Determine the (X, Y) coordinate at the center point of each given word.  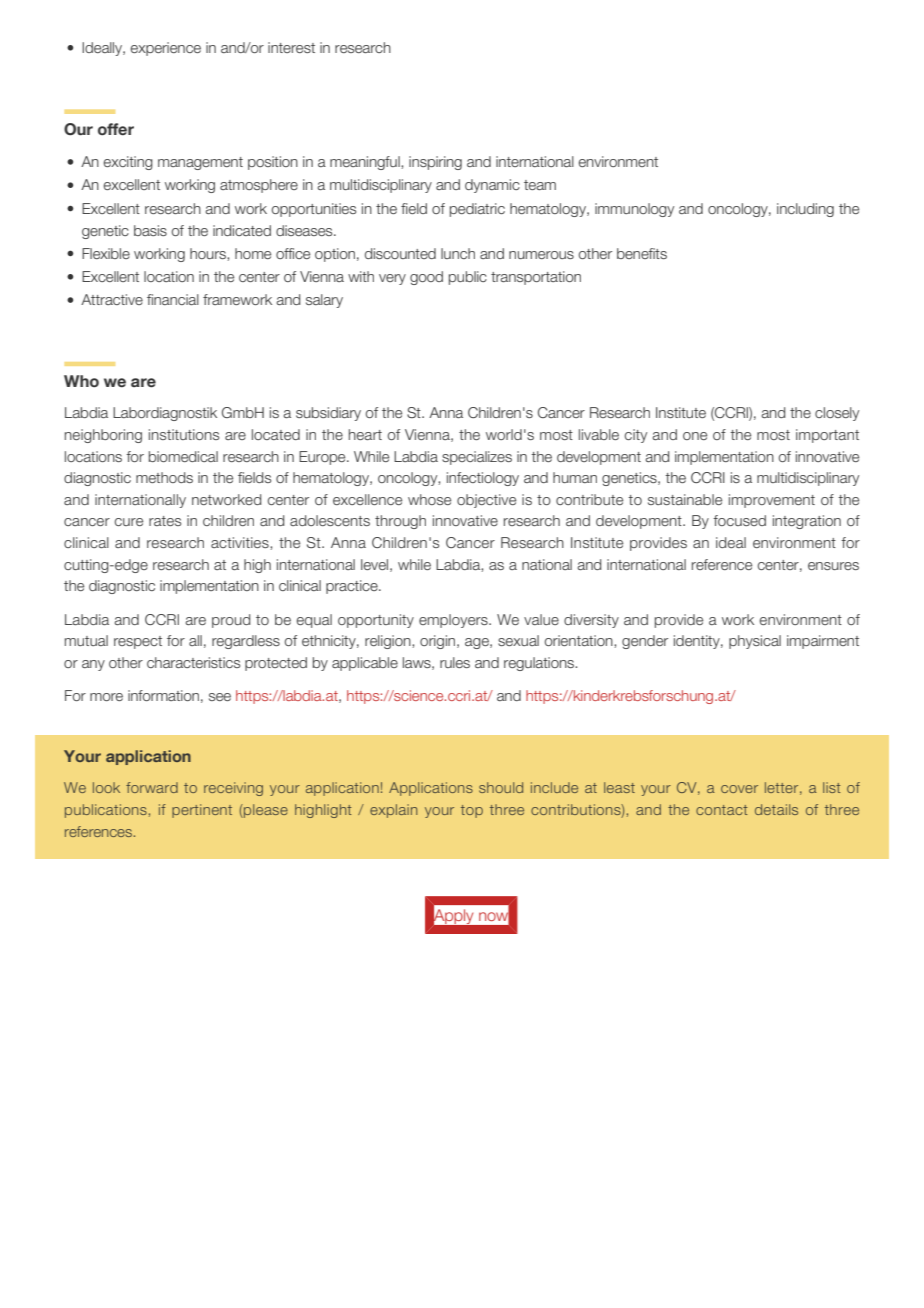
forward (152, 787)
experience (166, 49)
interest (291, 47)
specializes (477, 458)
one (695, 436)
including (805, 210)
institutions (184, 434)
